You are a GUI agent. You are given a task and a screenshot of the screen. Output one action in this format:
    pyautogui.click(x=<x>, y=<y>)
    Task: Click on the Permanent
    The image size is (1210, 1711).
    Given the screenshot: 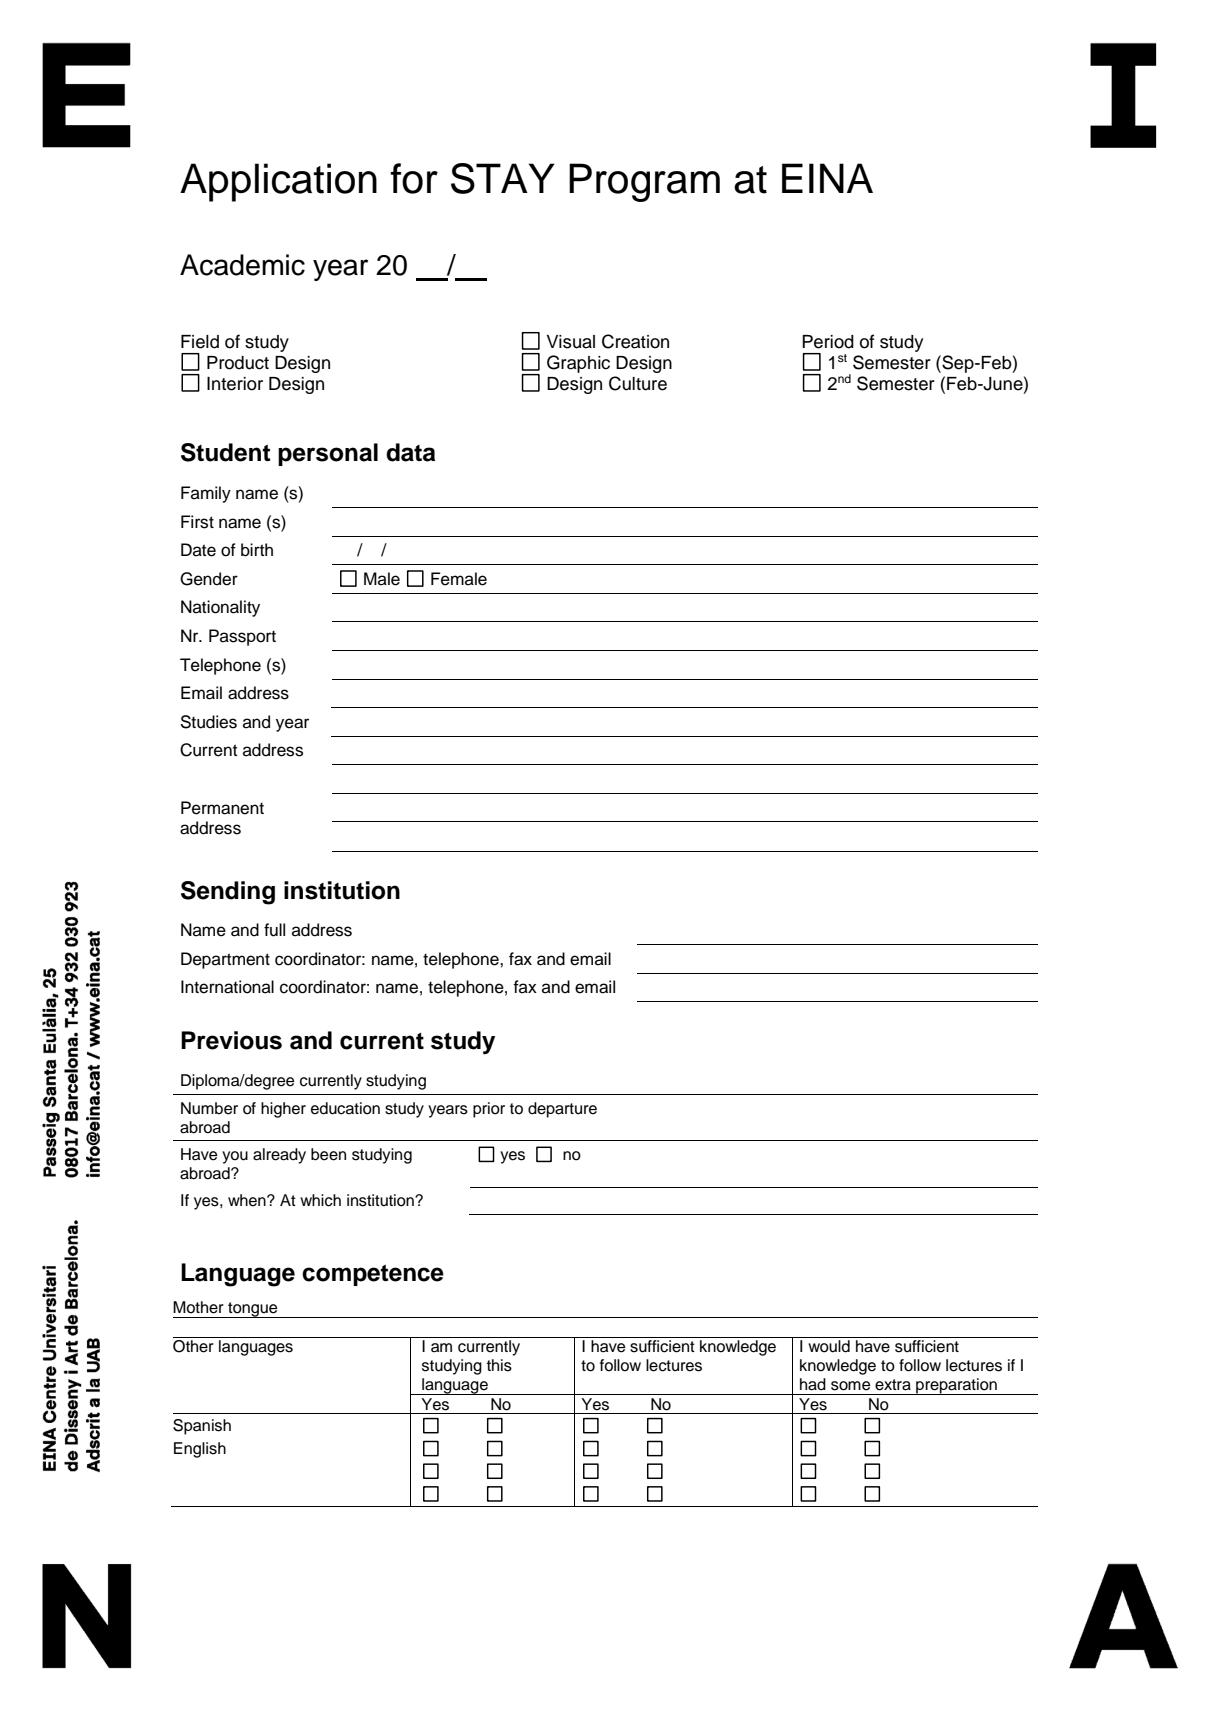 What is the action you would take?
    pyautogui.click(x=222, y=808)
